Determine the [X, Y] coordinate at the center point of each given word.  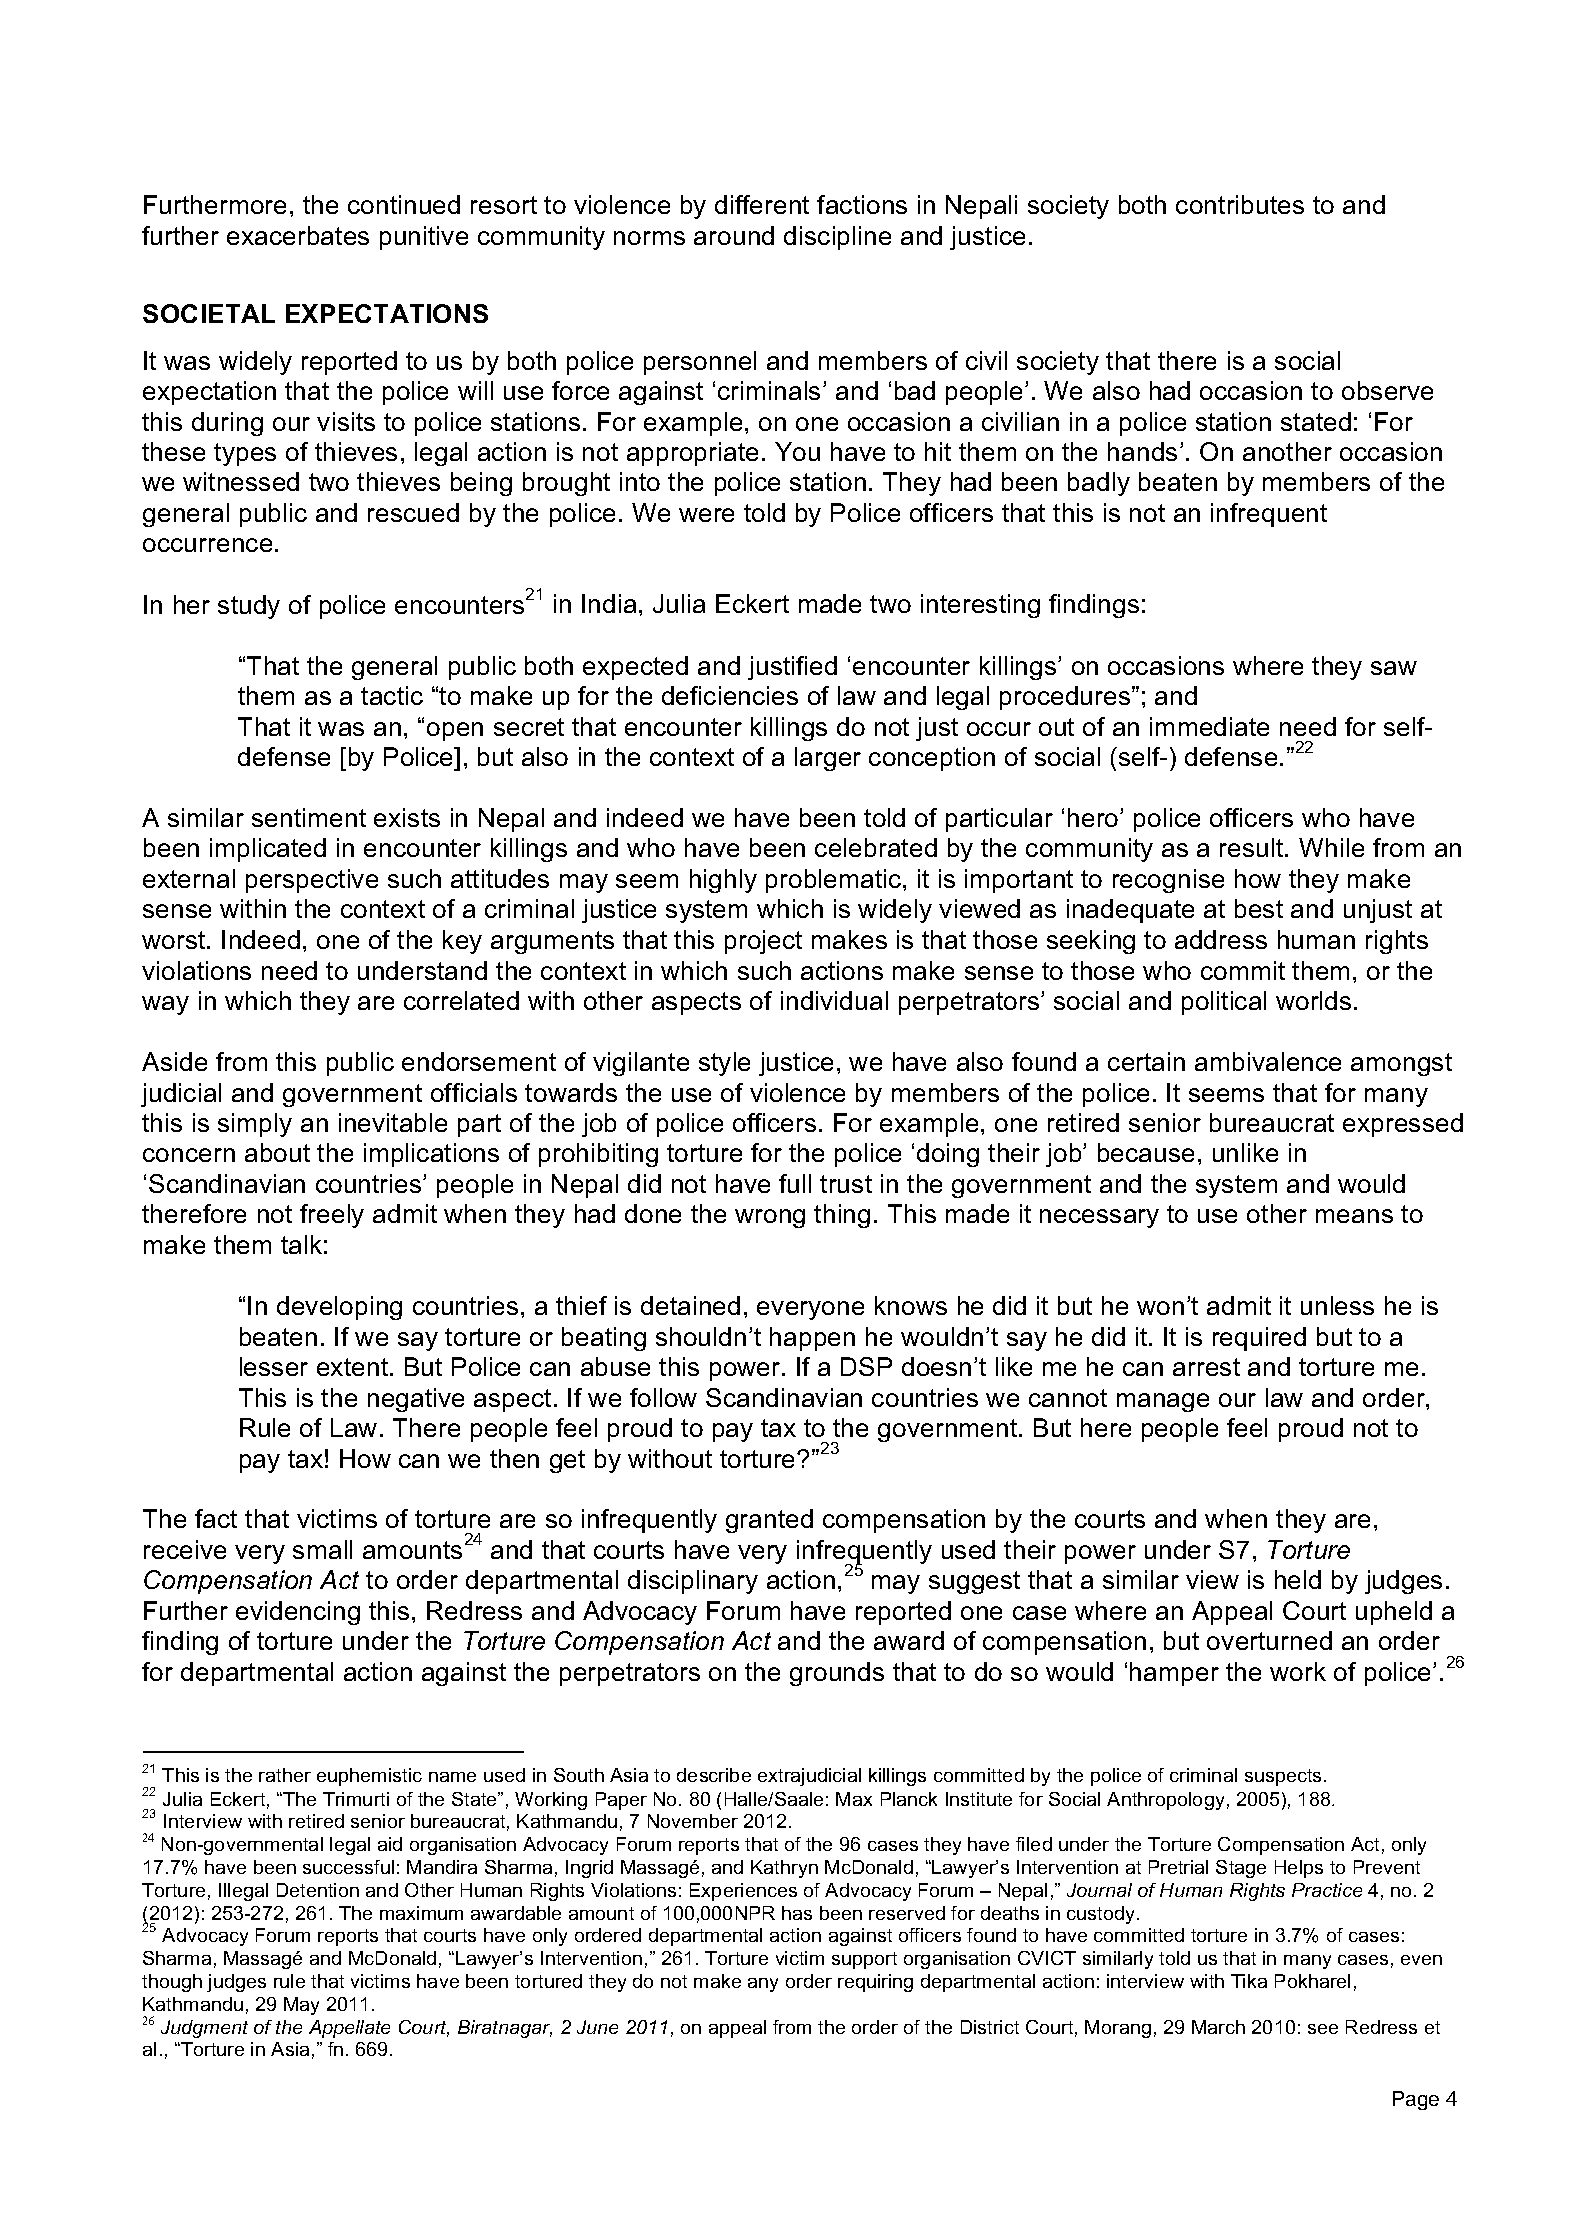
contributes [1240, 204]
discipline [837, 238]
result [1253, 847]
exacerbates [298, 235]
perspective [312, 881]
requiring [875, 1983]
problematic [835, 881]
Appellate [349, 2029]
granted [769, 1521]
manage [1163, 1402]
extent [354, 1367]
